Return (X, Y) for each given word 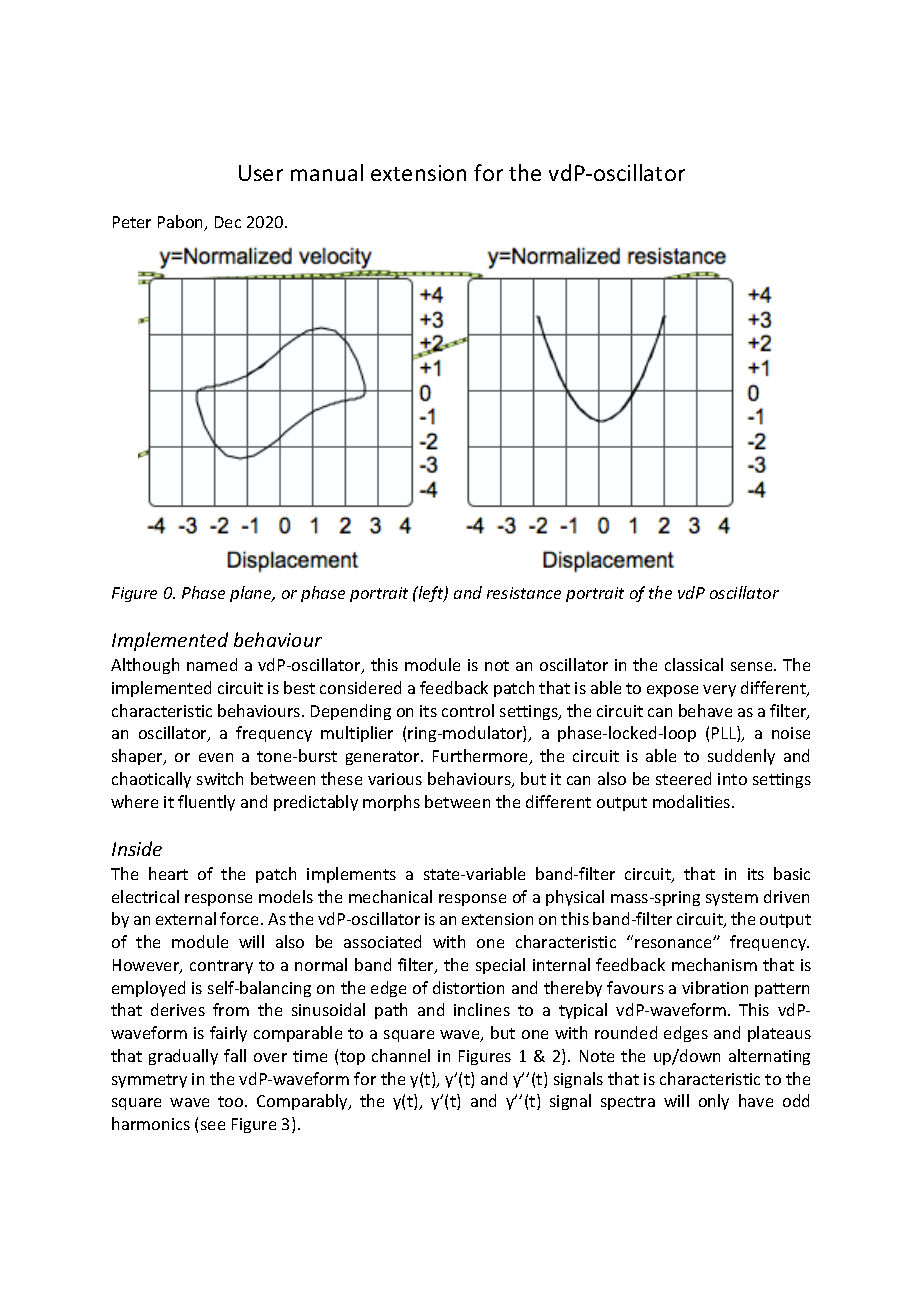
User (261, 173)
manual (327, 172)
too (232, 1101)
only (714, 1102)
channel (401, 1055)
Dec (228, 222)
